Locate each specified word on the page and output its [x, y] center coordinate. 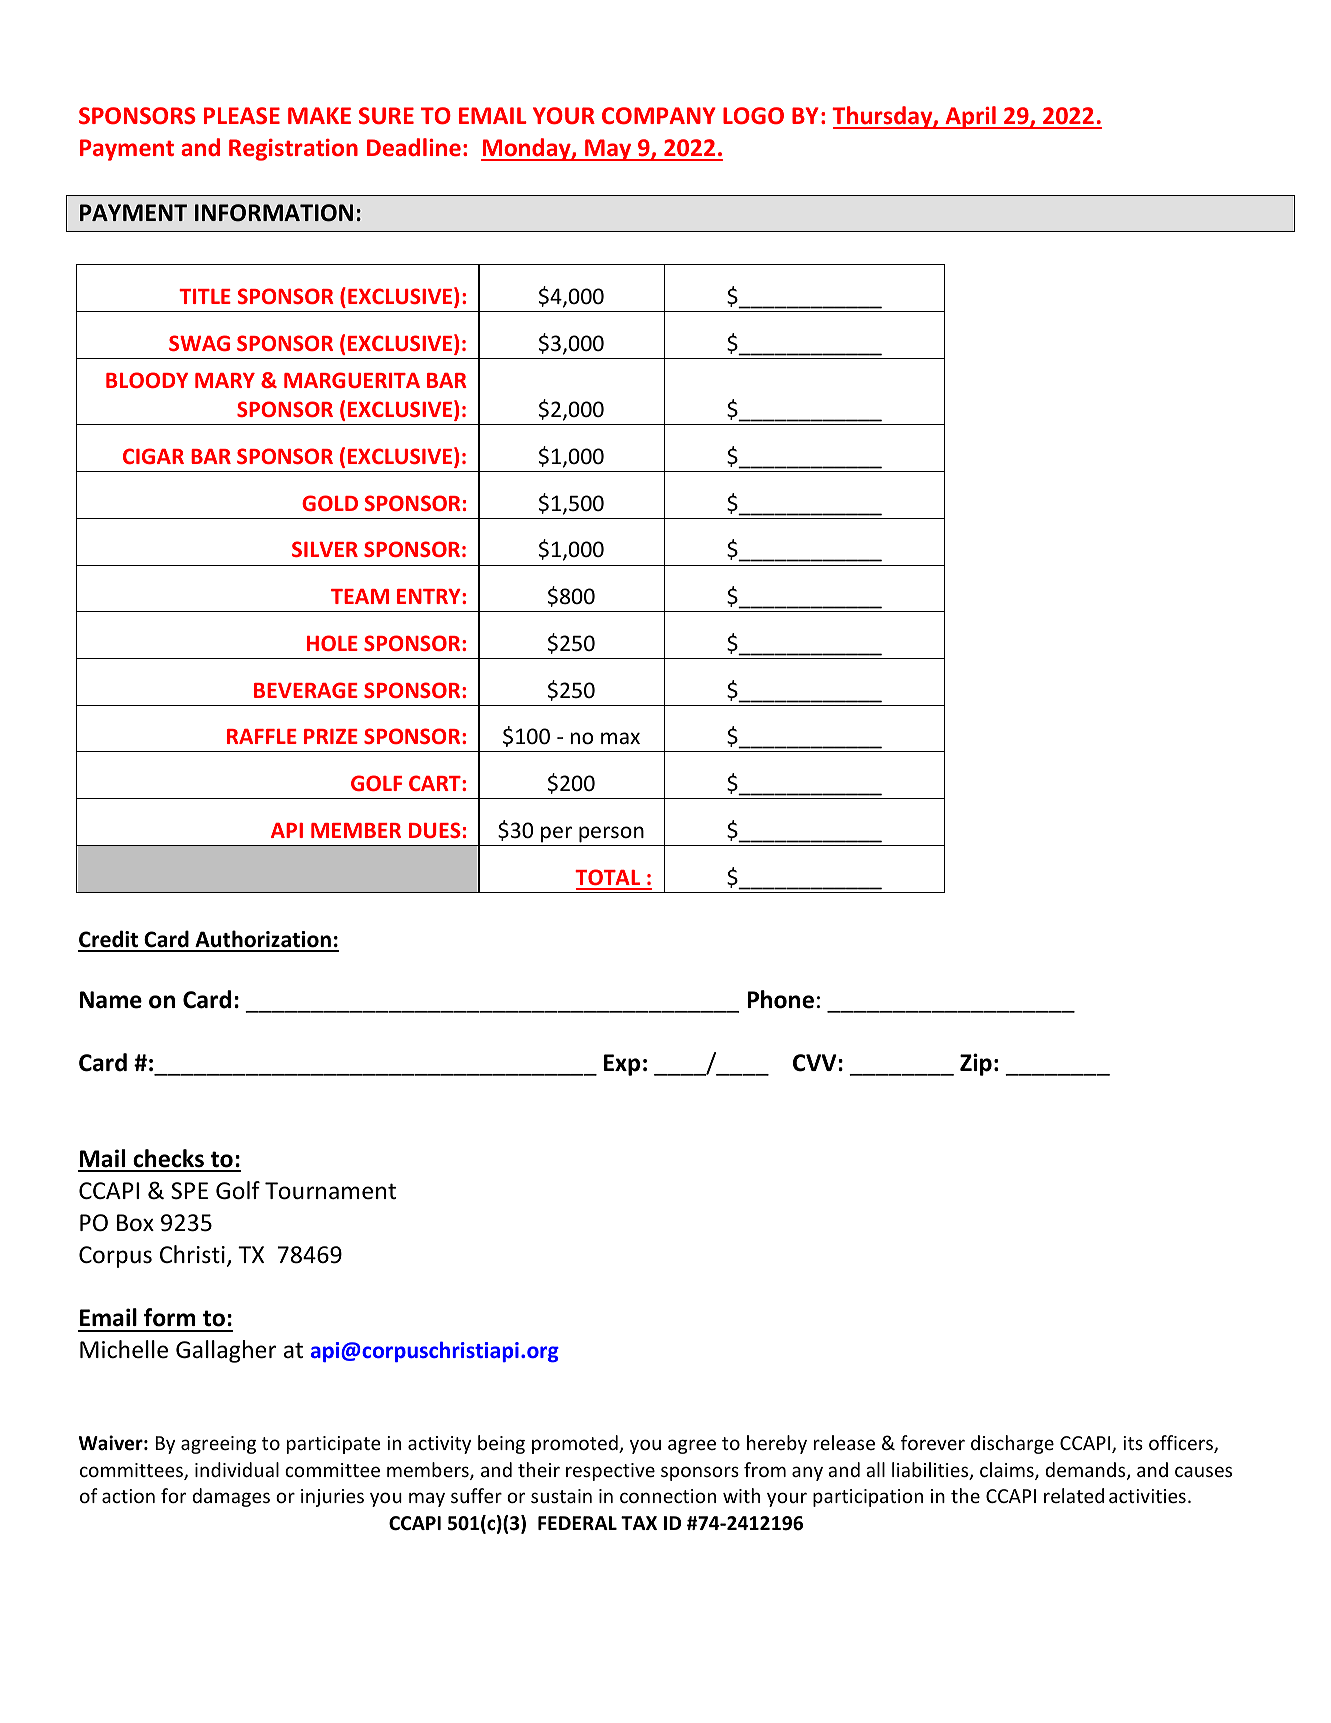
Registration [293, 150]
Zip [976, 1064]
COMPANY [659, 115]
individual [237, 1469]
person [611, 834]
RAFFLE [262, 736]
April [970, 117]
